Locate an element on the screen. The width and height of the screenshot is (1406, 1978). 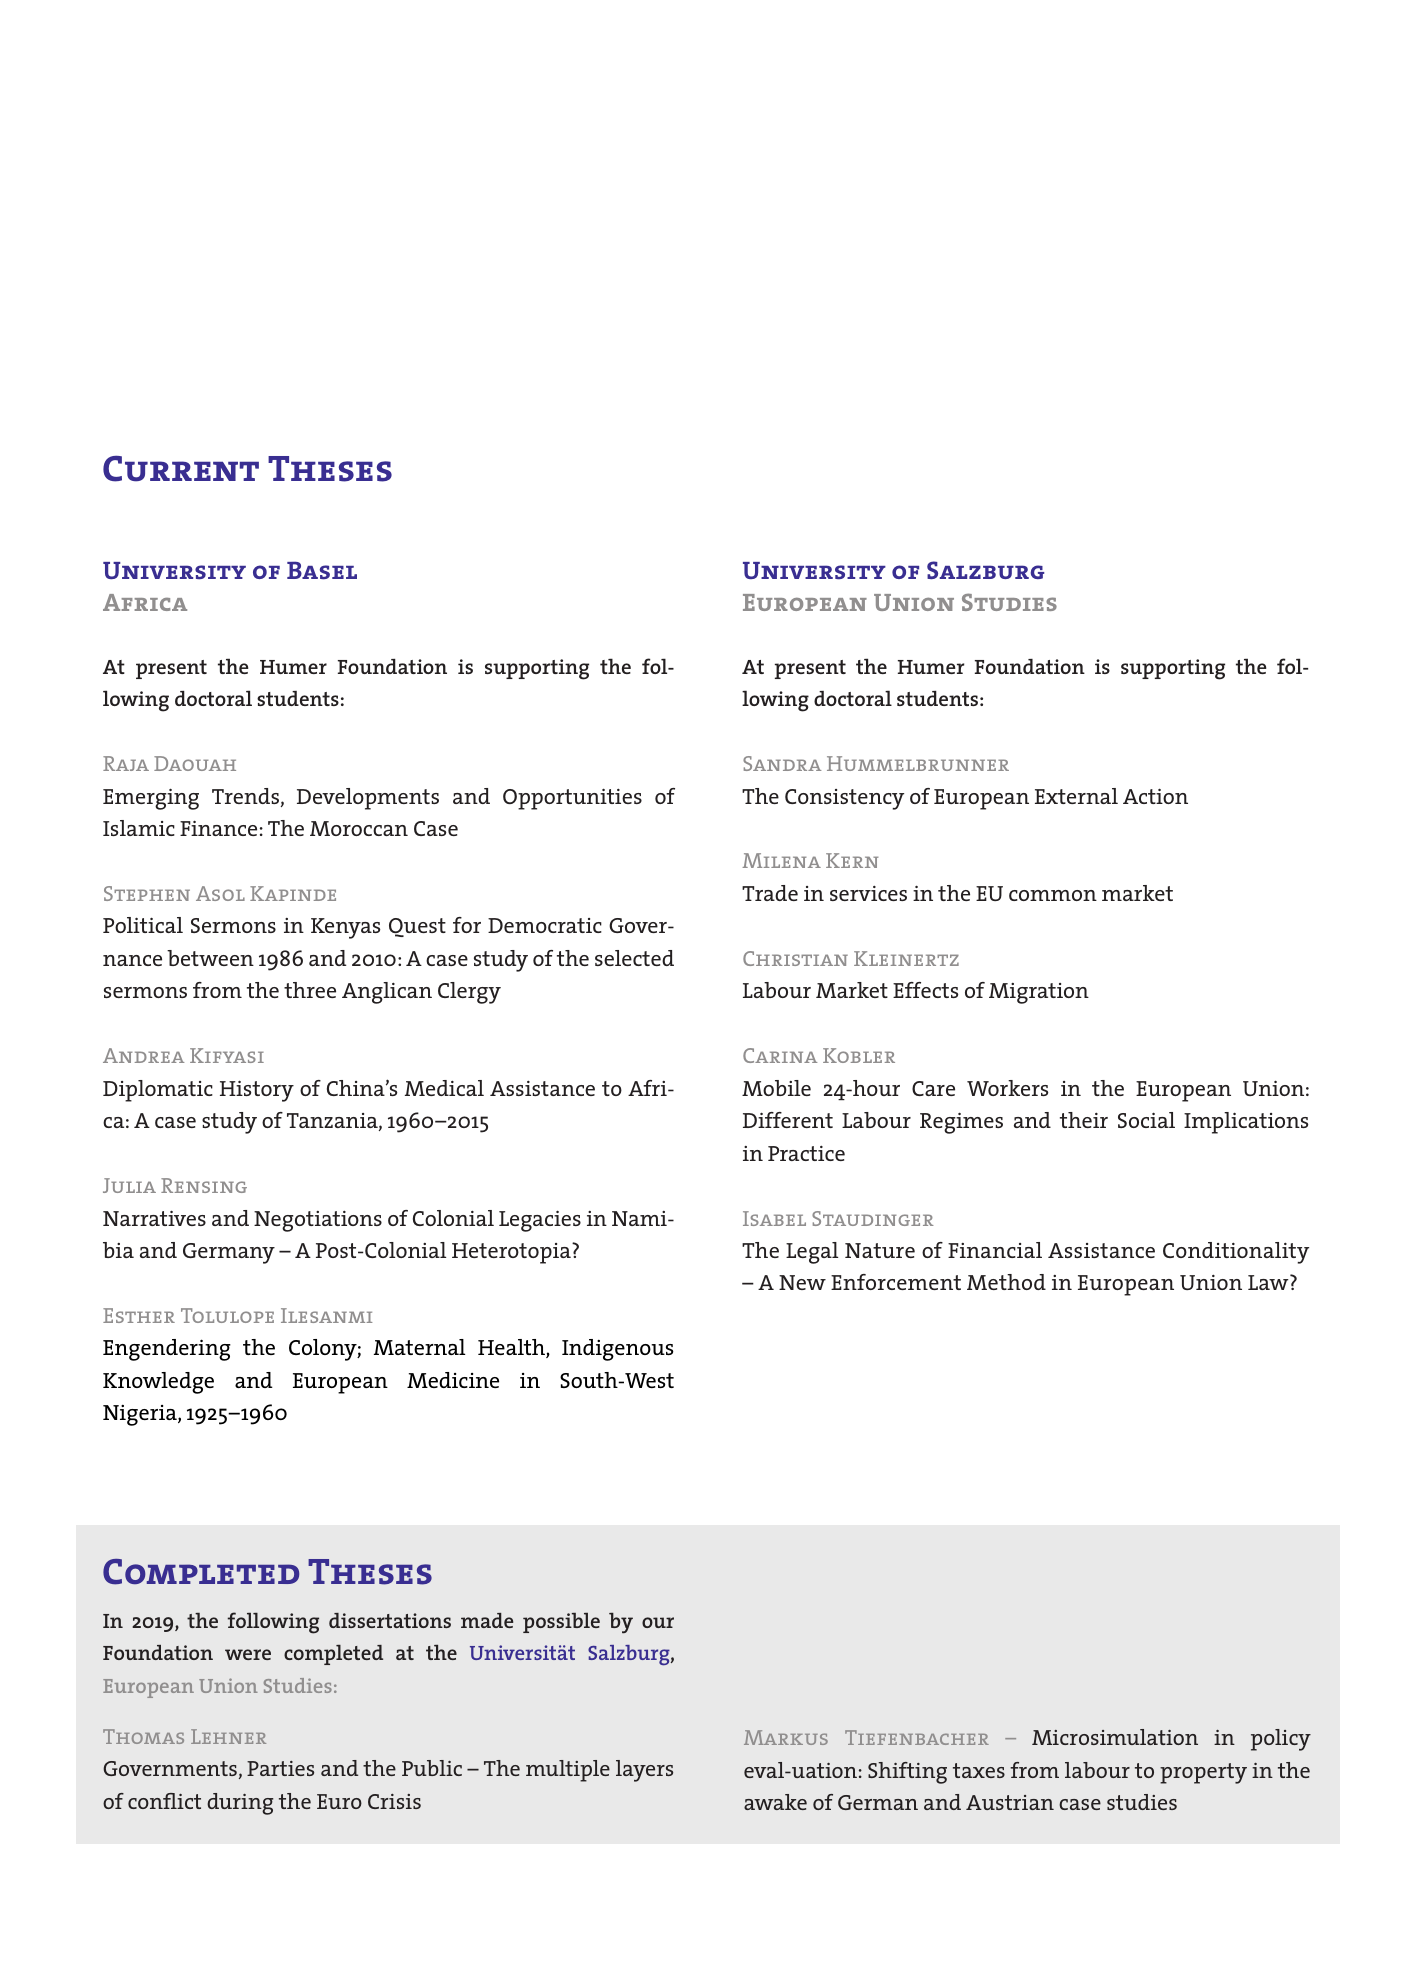
Current is located at coordinates (181, 469).
